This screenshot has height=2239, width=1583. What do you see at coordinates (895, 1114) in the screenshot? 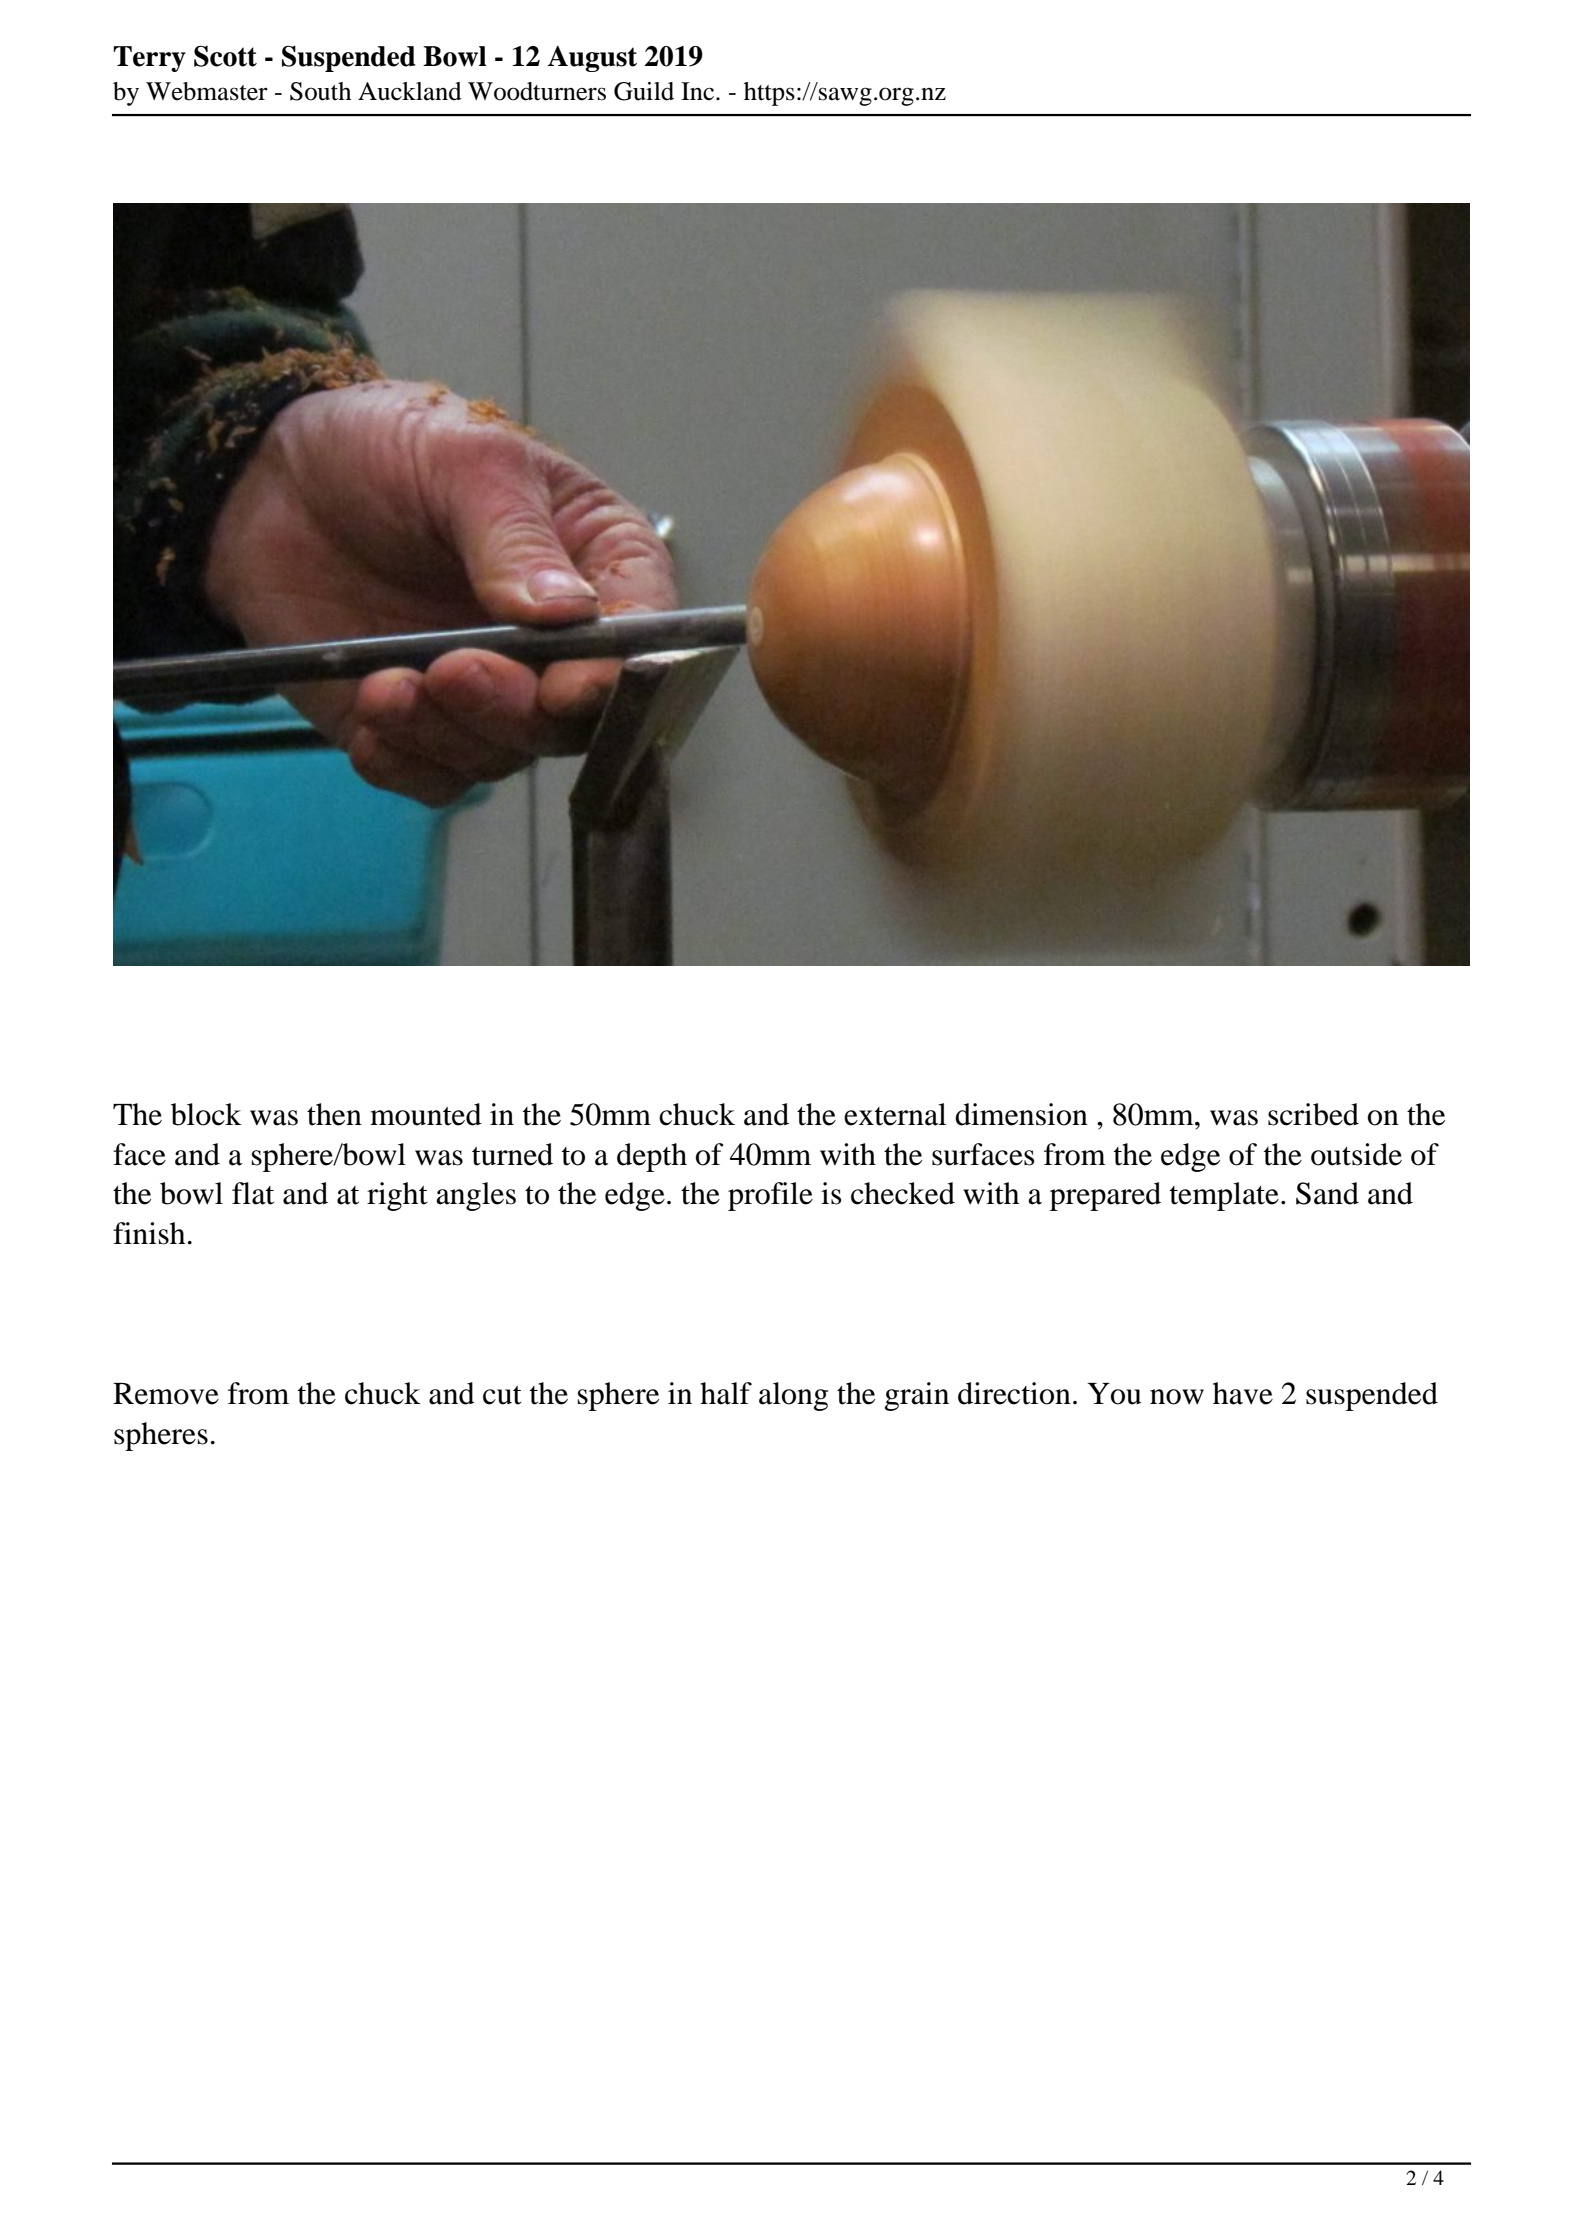
I see `external` at bounding box center [895, 1114].
